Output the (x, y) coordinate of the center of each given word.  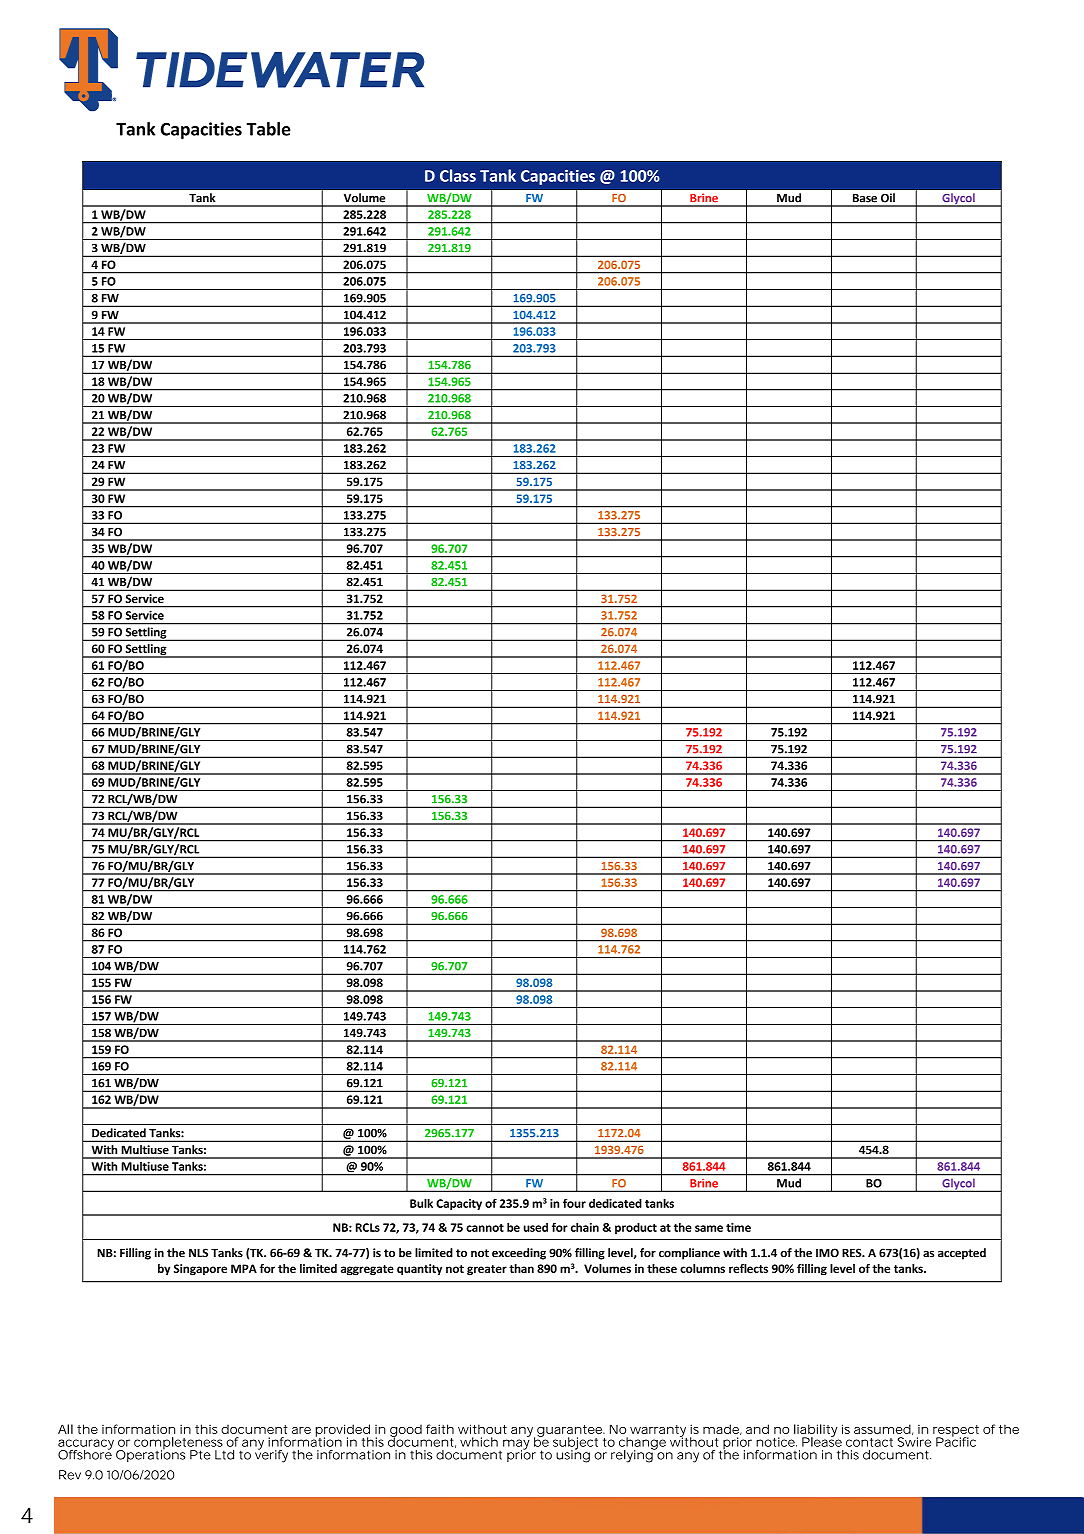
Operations (151, 1455)
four (574, 1203)
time (738, 1227)
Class (458, 175)
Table (268, 129)
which (479, 1442)
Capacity (459, 1204)
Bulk (421, 1203)
